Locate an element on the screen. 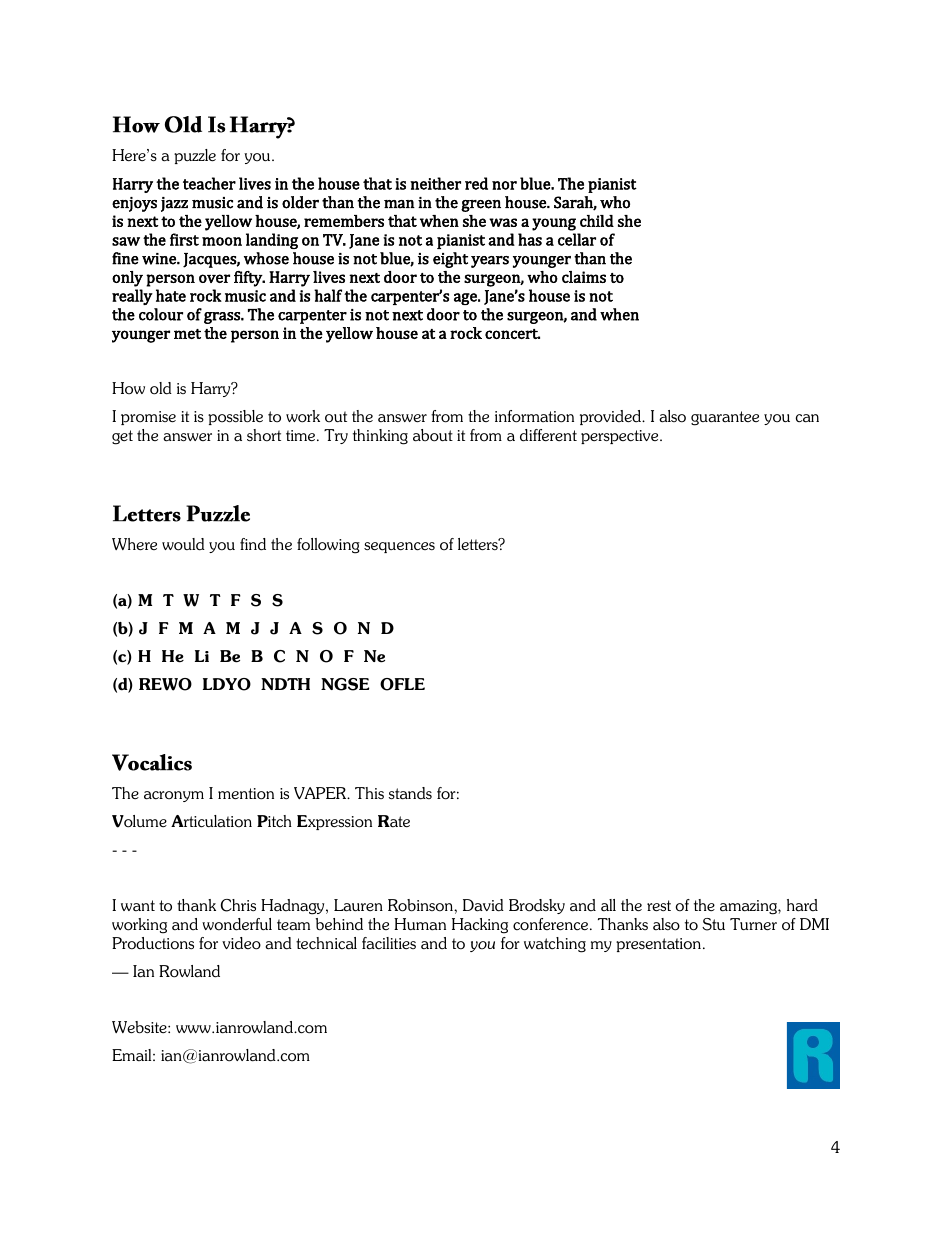 This screenshot has width=952, height=1233. sequences is located at coordinates (399, 547).
